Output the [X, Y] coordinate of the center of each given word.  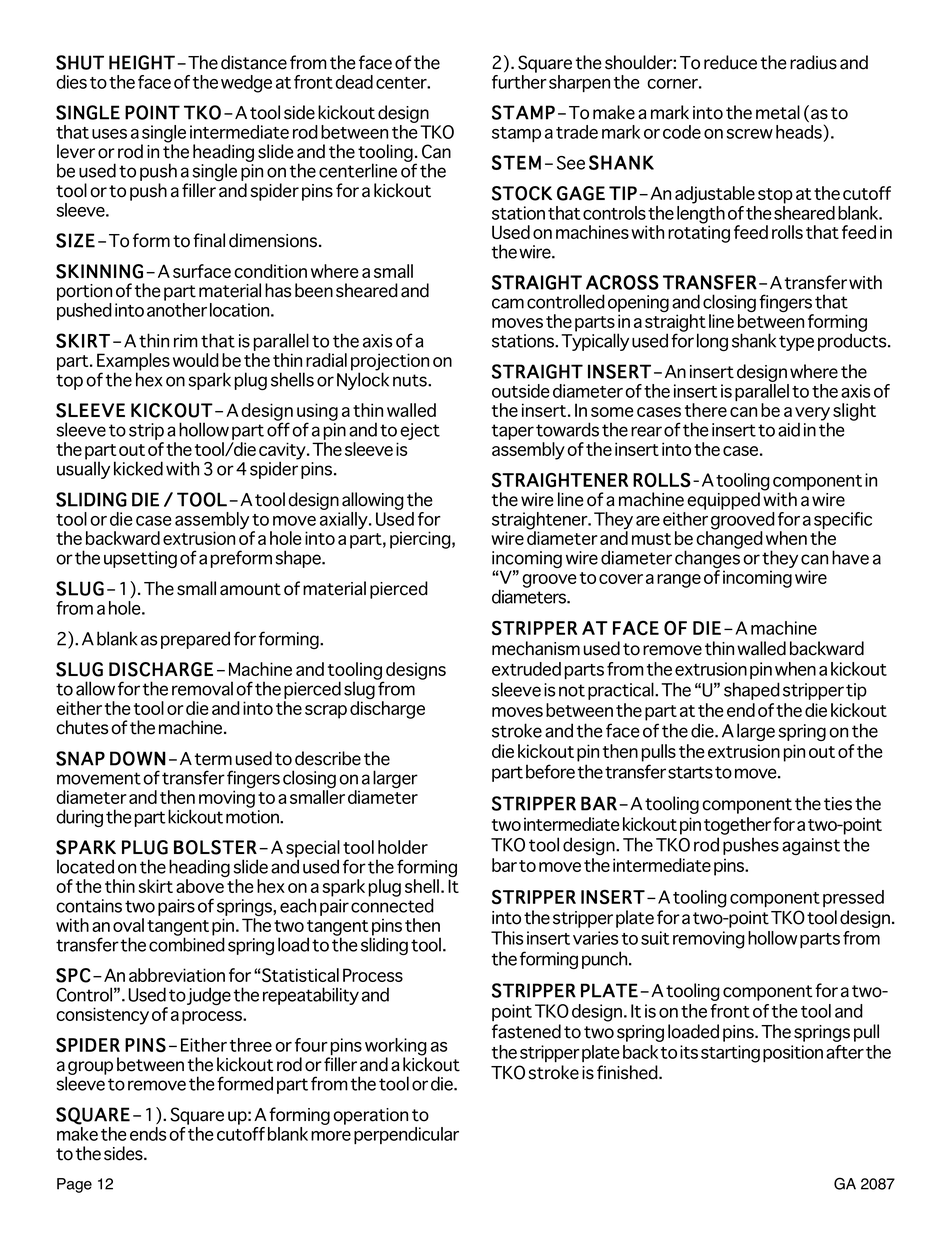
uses [109, 134]
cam [508, 303]
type [796, 343]
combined [187, 943]
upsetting [140, 559]
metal [778, 112]
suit [655, 938]
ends [148, 1134]
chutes [82, 727]
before [550, 771]
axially [345, 520]
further [519, 82]
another [177, 310]
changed [729, 539]
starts [690, 772]
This [507, 938]
